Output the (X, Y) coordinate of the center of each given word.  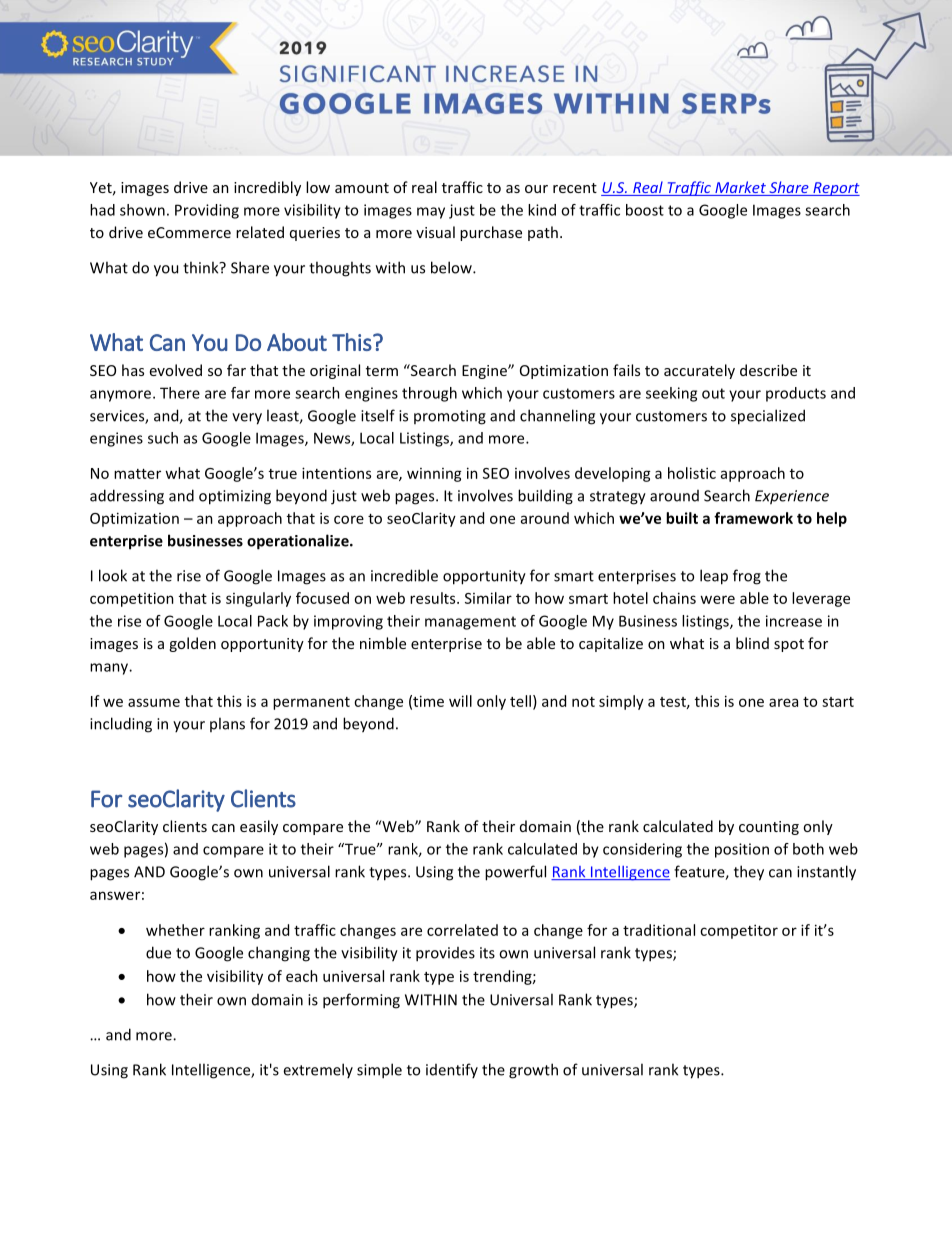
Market (740, 188)
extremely (318, 1070)
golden (192, 644)
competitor (739, 931)
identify (452, 1070)
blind (752, 643)
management (470, 623)
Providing (207, 211)
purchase (491, 233)
